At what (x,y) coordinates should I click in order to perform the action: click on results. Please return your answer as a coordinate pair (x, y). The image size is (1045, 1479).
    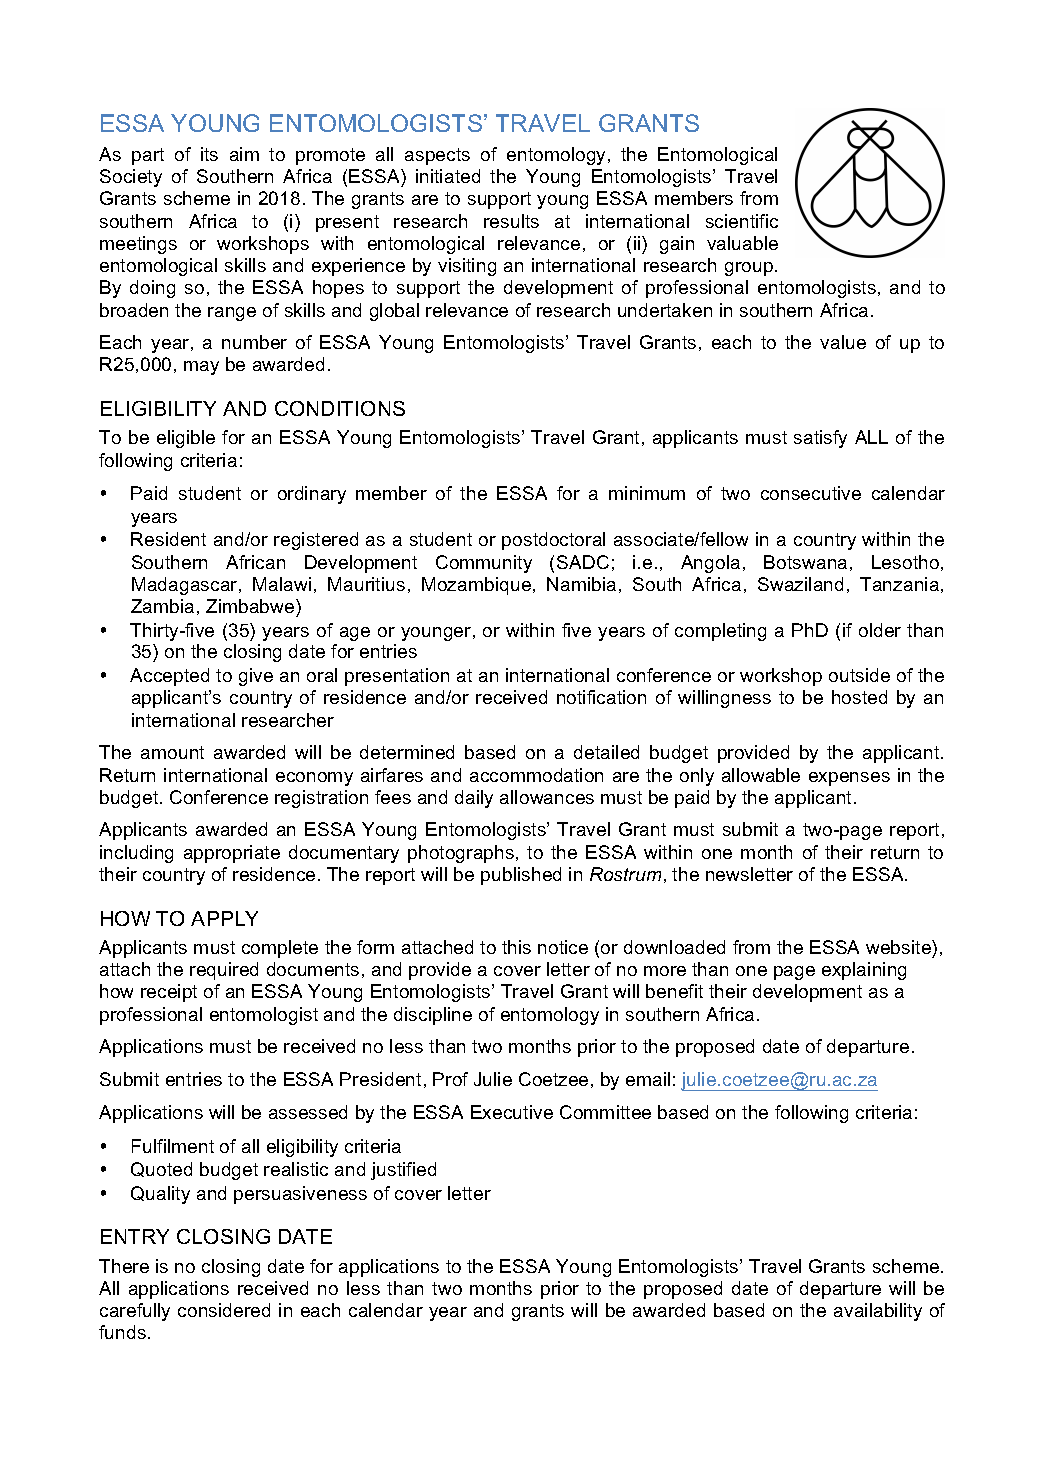
    Looking at the image, I should click on (511, 221).
